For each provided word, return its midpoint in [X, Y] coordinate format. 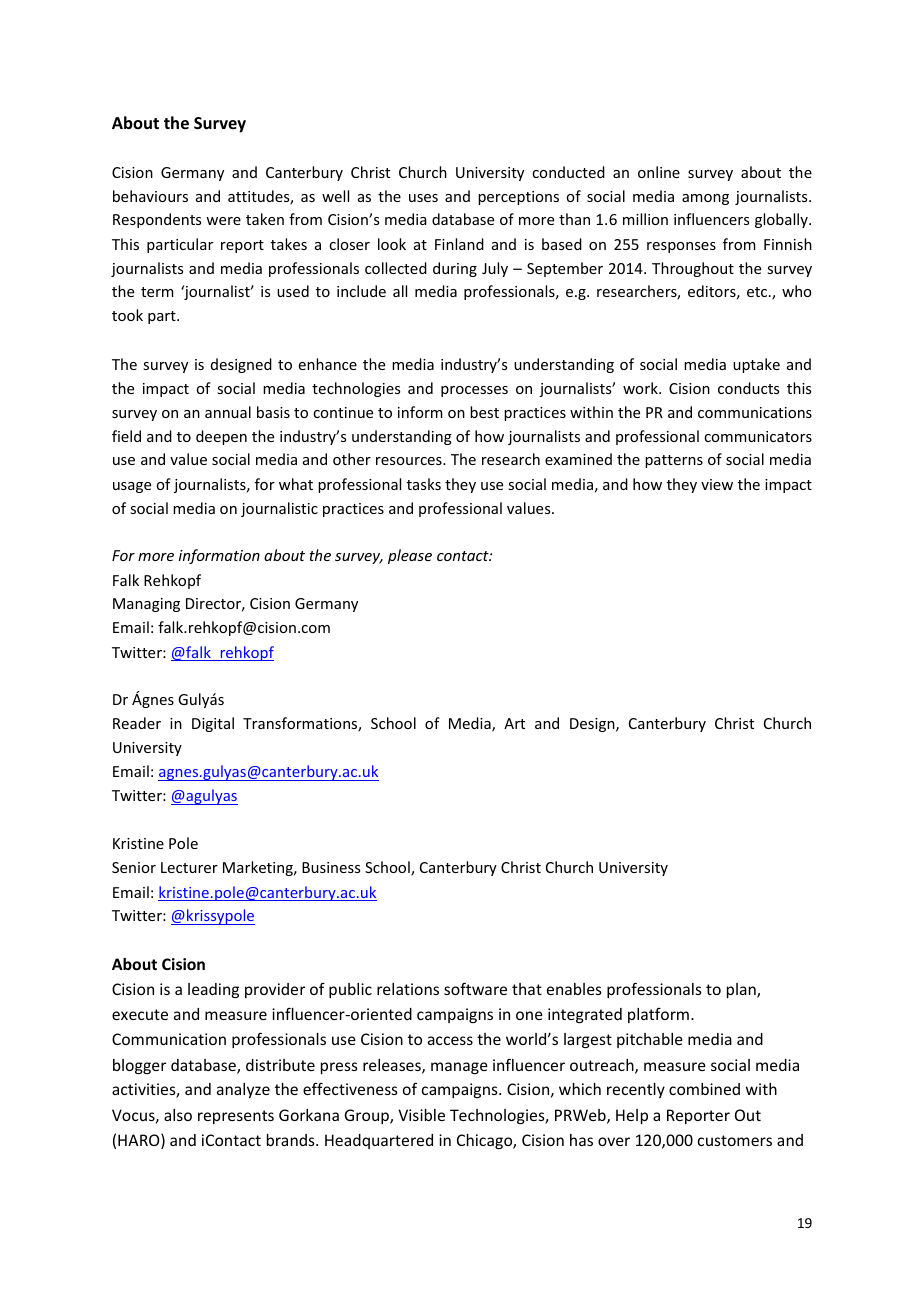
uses [423, 198]
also [178, 1115]
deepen [221, 437]
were [223, 221]
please [410, 556]
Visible [421, 1115]
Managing [146, 605]
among [705, 199]
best [484, 412]
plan [742, 990]
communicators [758, 436]
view [717, 484]
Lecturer [189, 867]
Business [331, 867]
